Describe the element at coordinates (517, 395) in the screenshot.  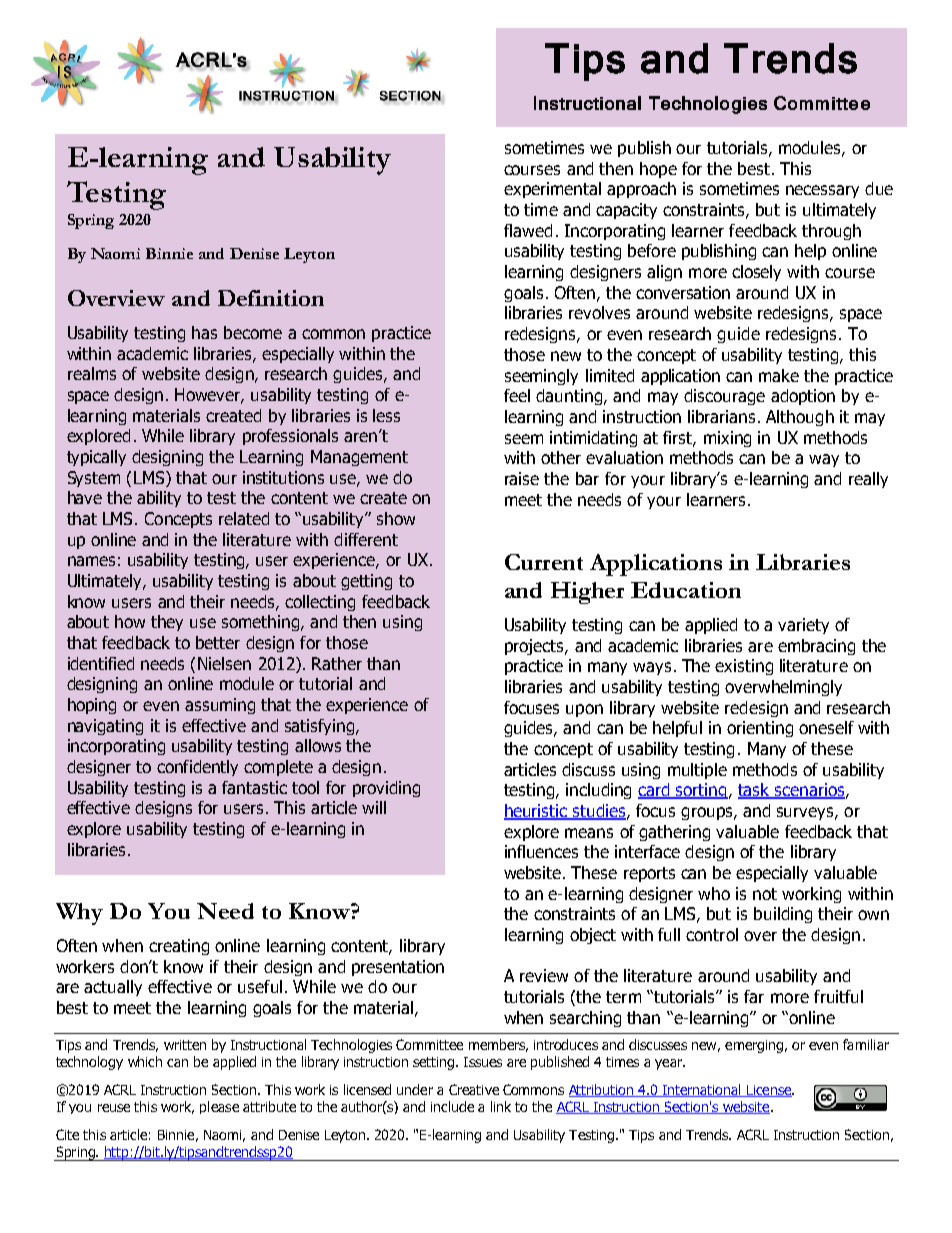
I see `feel` at that location.
